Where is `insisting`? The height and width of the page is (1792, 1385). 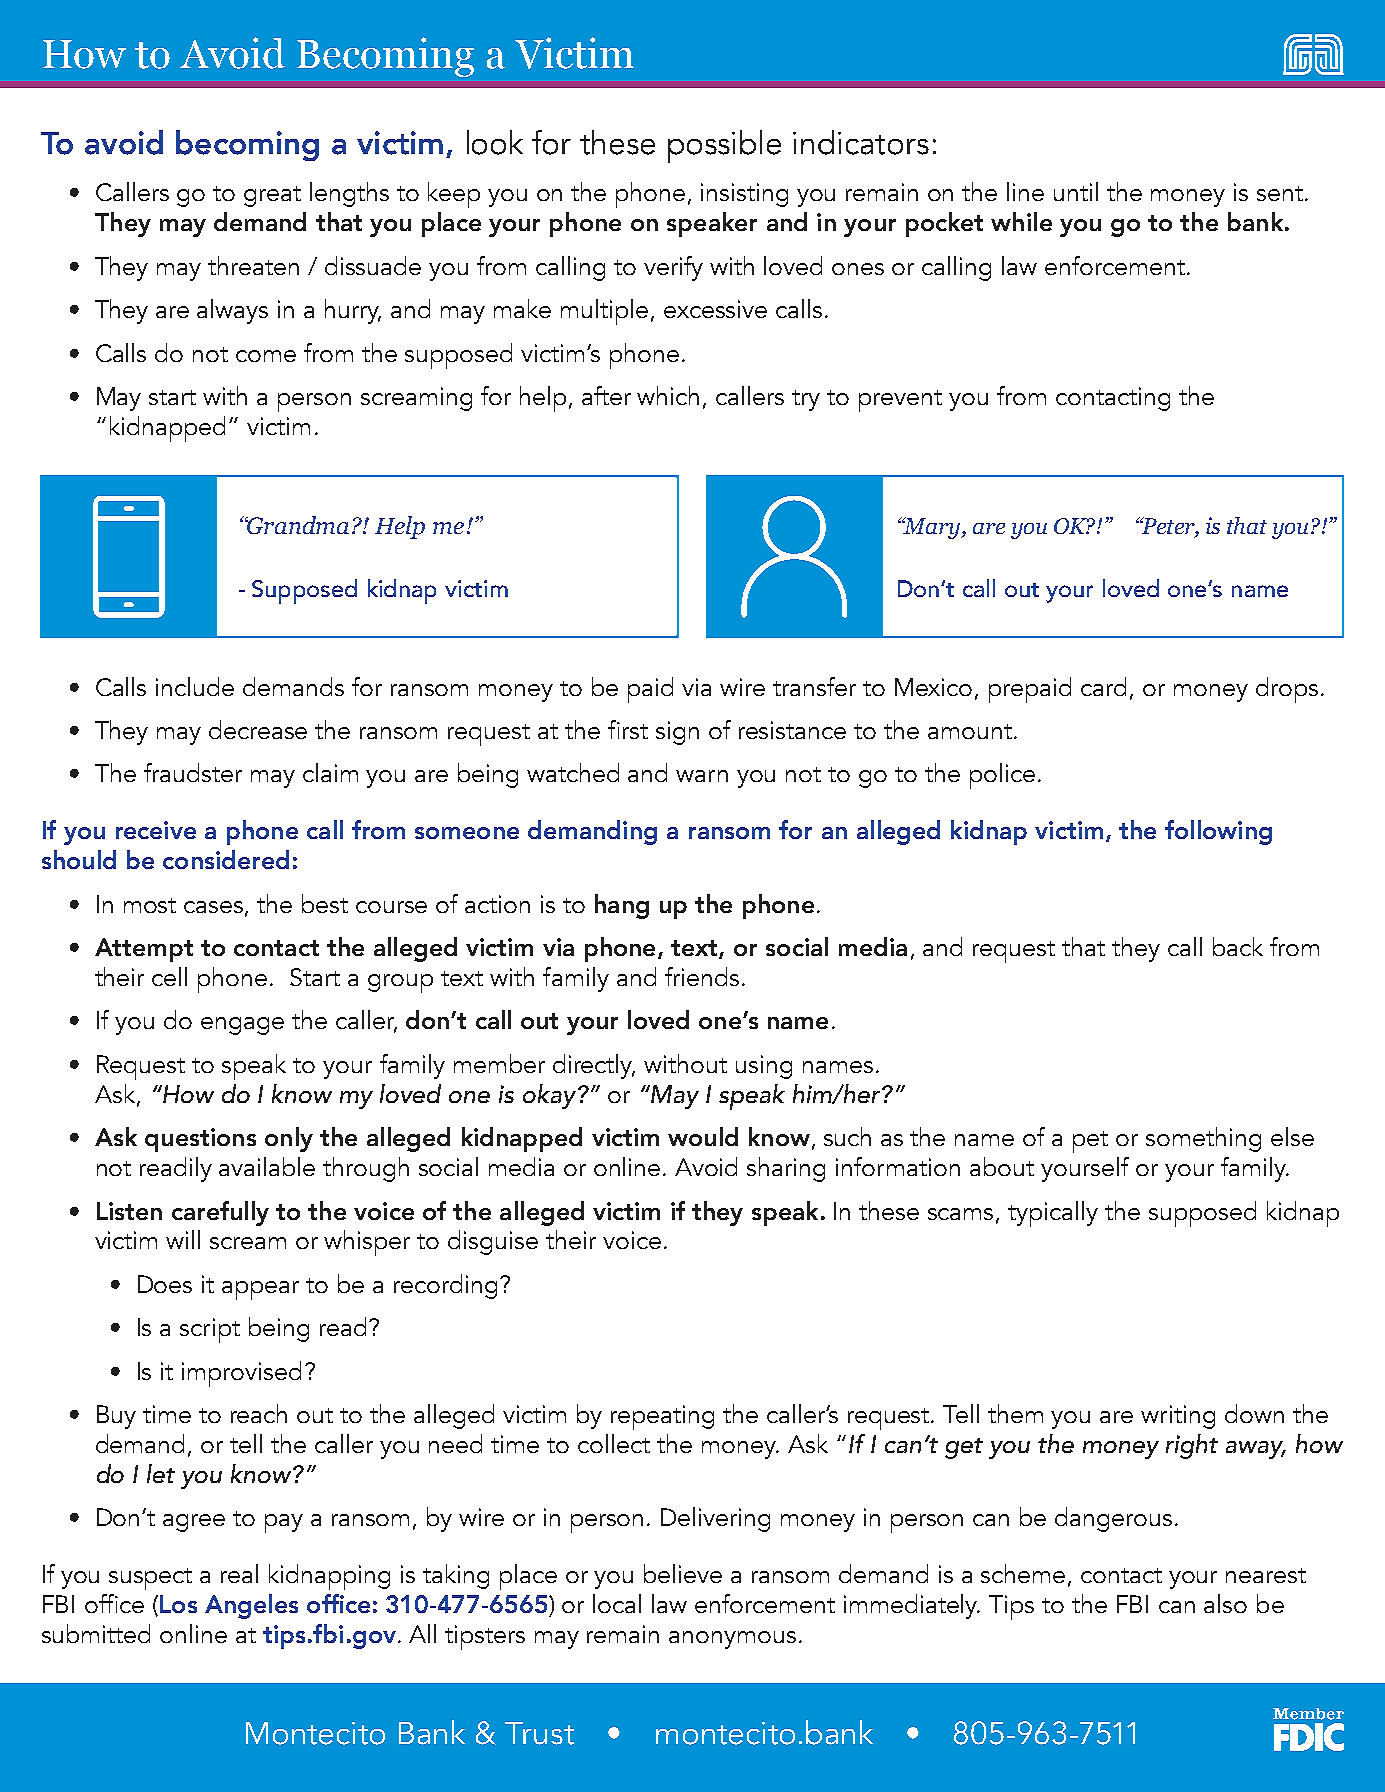
insisting is located at coordinates (744, 195).
